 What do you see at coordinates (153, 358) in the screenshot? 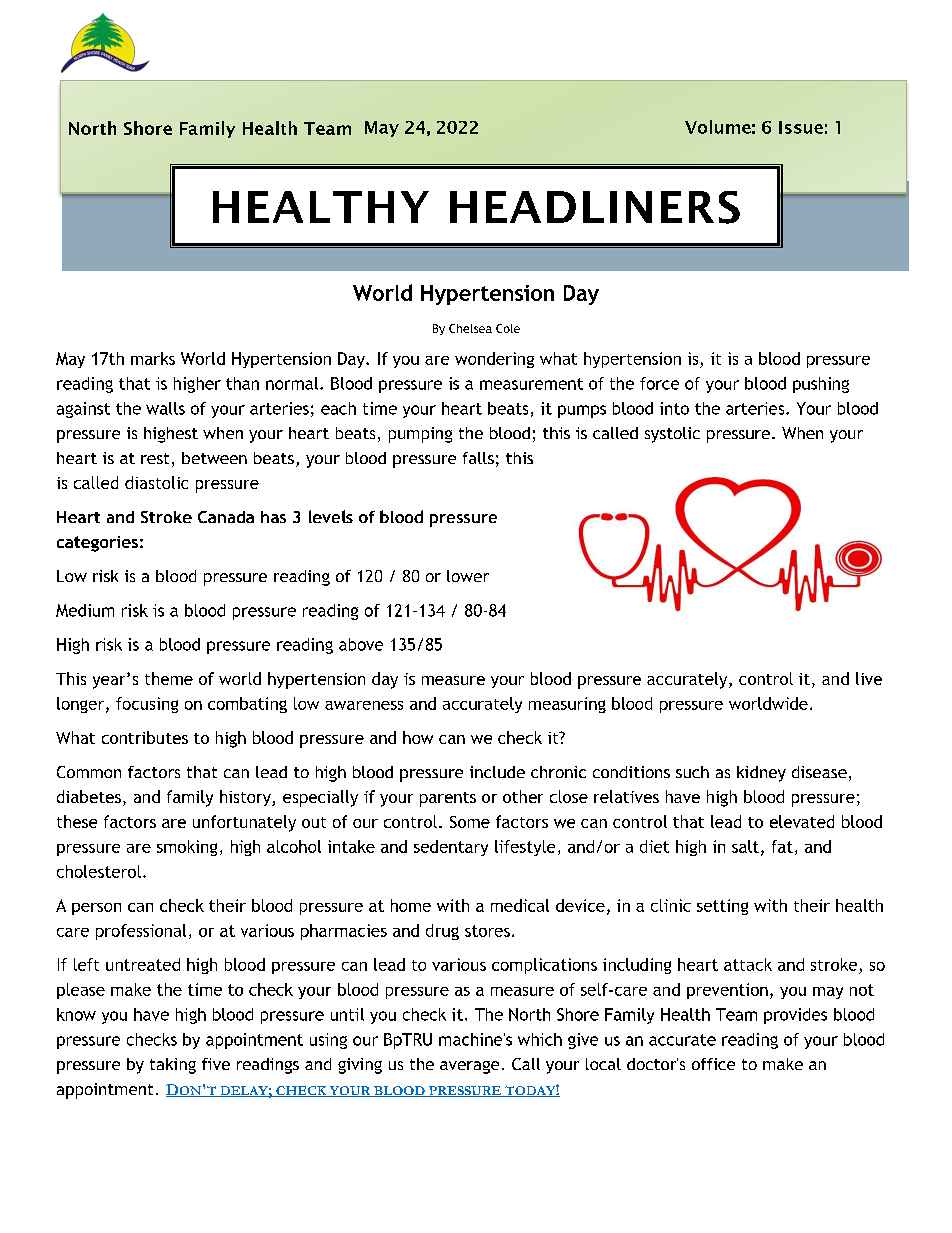
I see `marks` at bounding box center [153, 358].
